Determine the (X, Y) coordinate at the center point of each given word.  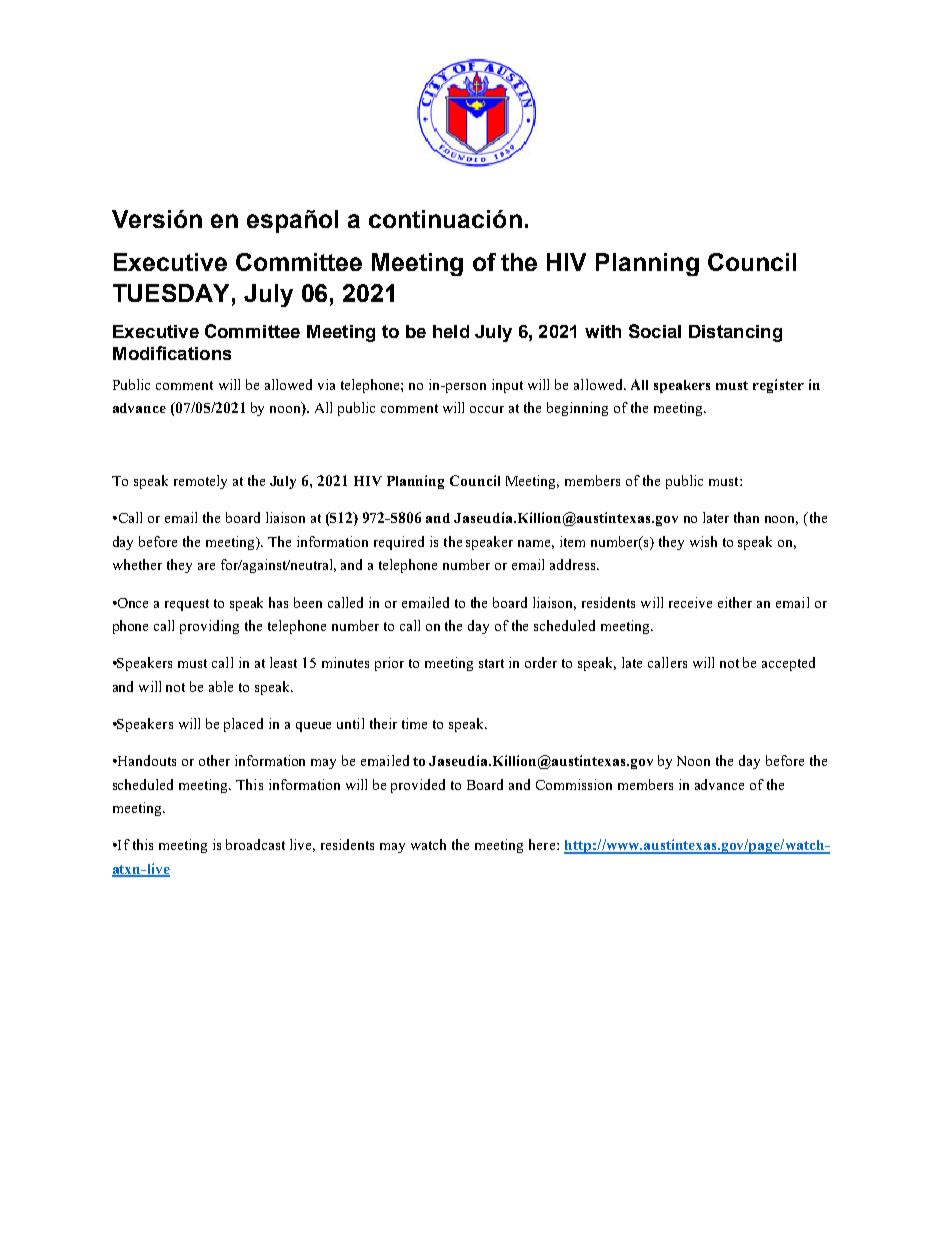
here (543, 844)
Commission (574, 784)
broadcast (255, 844)
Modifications (172, 353)
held (451, 331)
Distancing (735, 333)
